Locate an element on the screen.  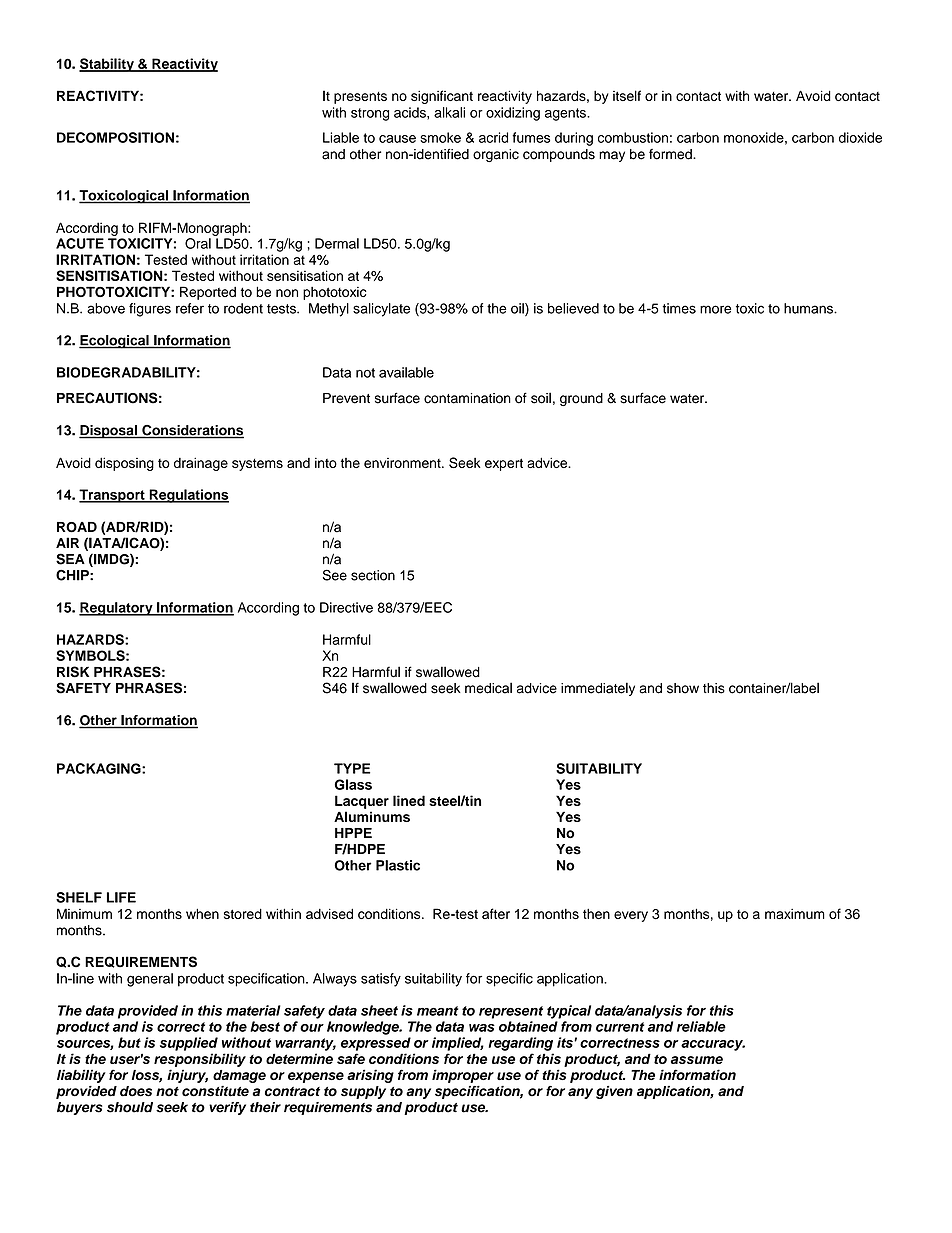
show is located at coordinates (683, 688).
